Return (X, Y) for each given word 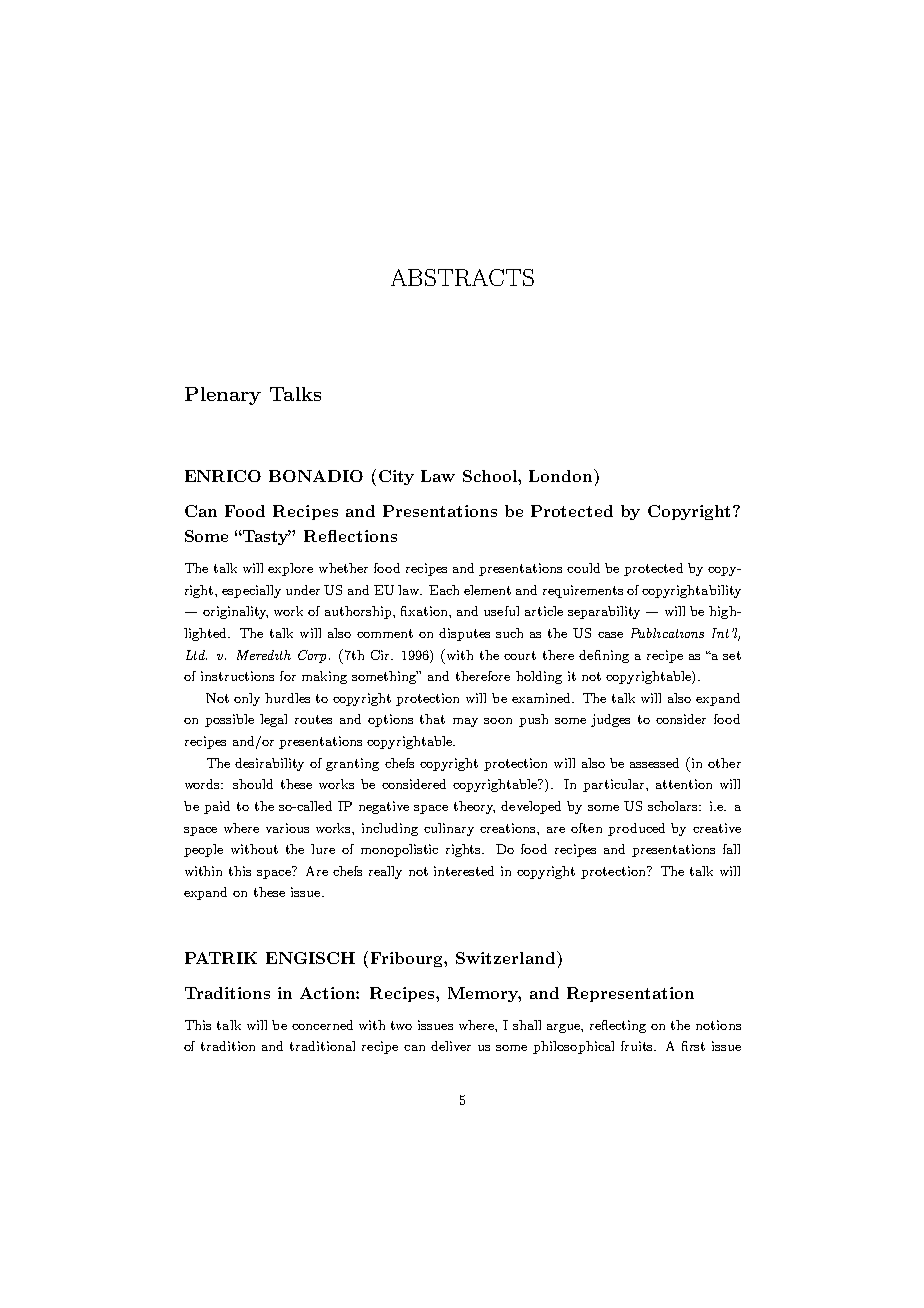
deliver (451, 1046)
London (562, 475)
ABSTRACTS (462, 277)
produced (636, 829)
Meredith (264, 655)
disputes (464, 634)
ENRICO (223, 476)
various (287, 828)
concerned (322, 1025)
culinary (449, 829)
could (583, 568)
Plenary (223, 396)
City (396, 477)
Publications (667, 633)
